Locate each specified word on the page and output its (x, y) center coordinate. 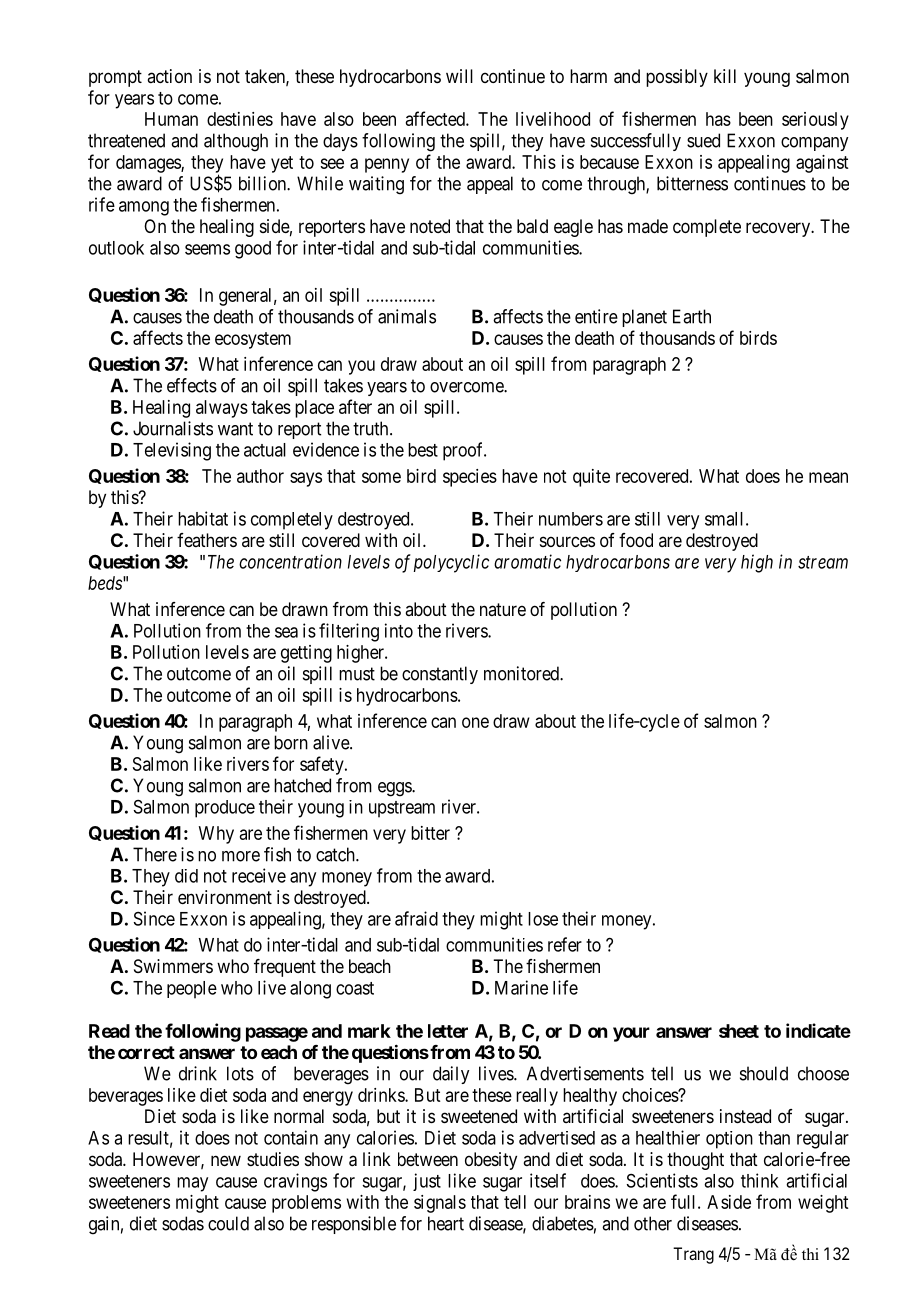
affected (436, 118)
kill (725, 76)
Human (171, 119)
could (228, 1223)
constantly (440, 675)
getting (306, 654)
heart (446, 1223)
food (636, 540)
